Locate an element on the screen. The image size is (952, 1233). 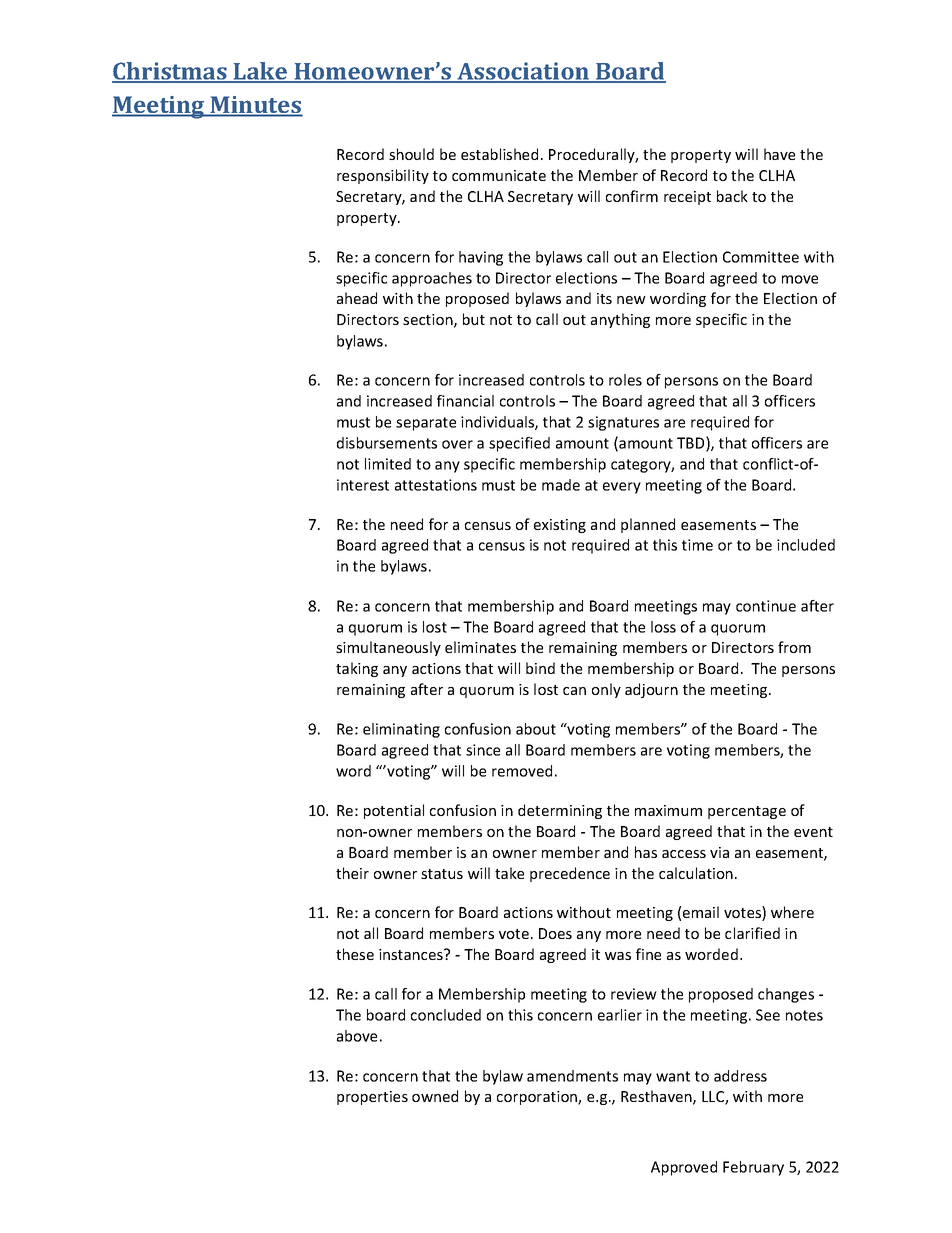
back is located at coordinates (732, 196).
